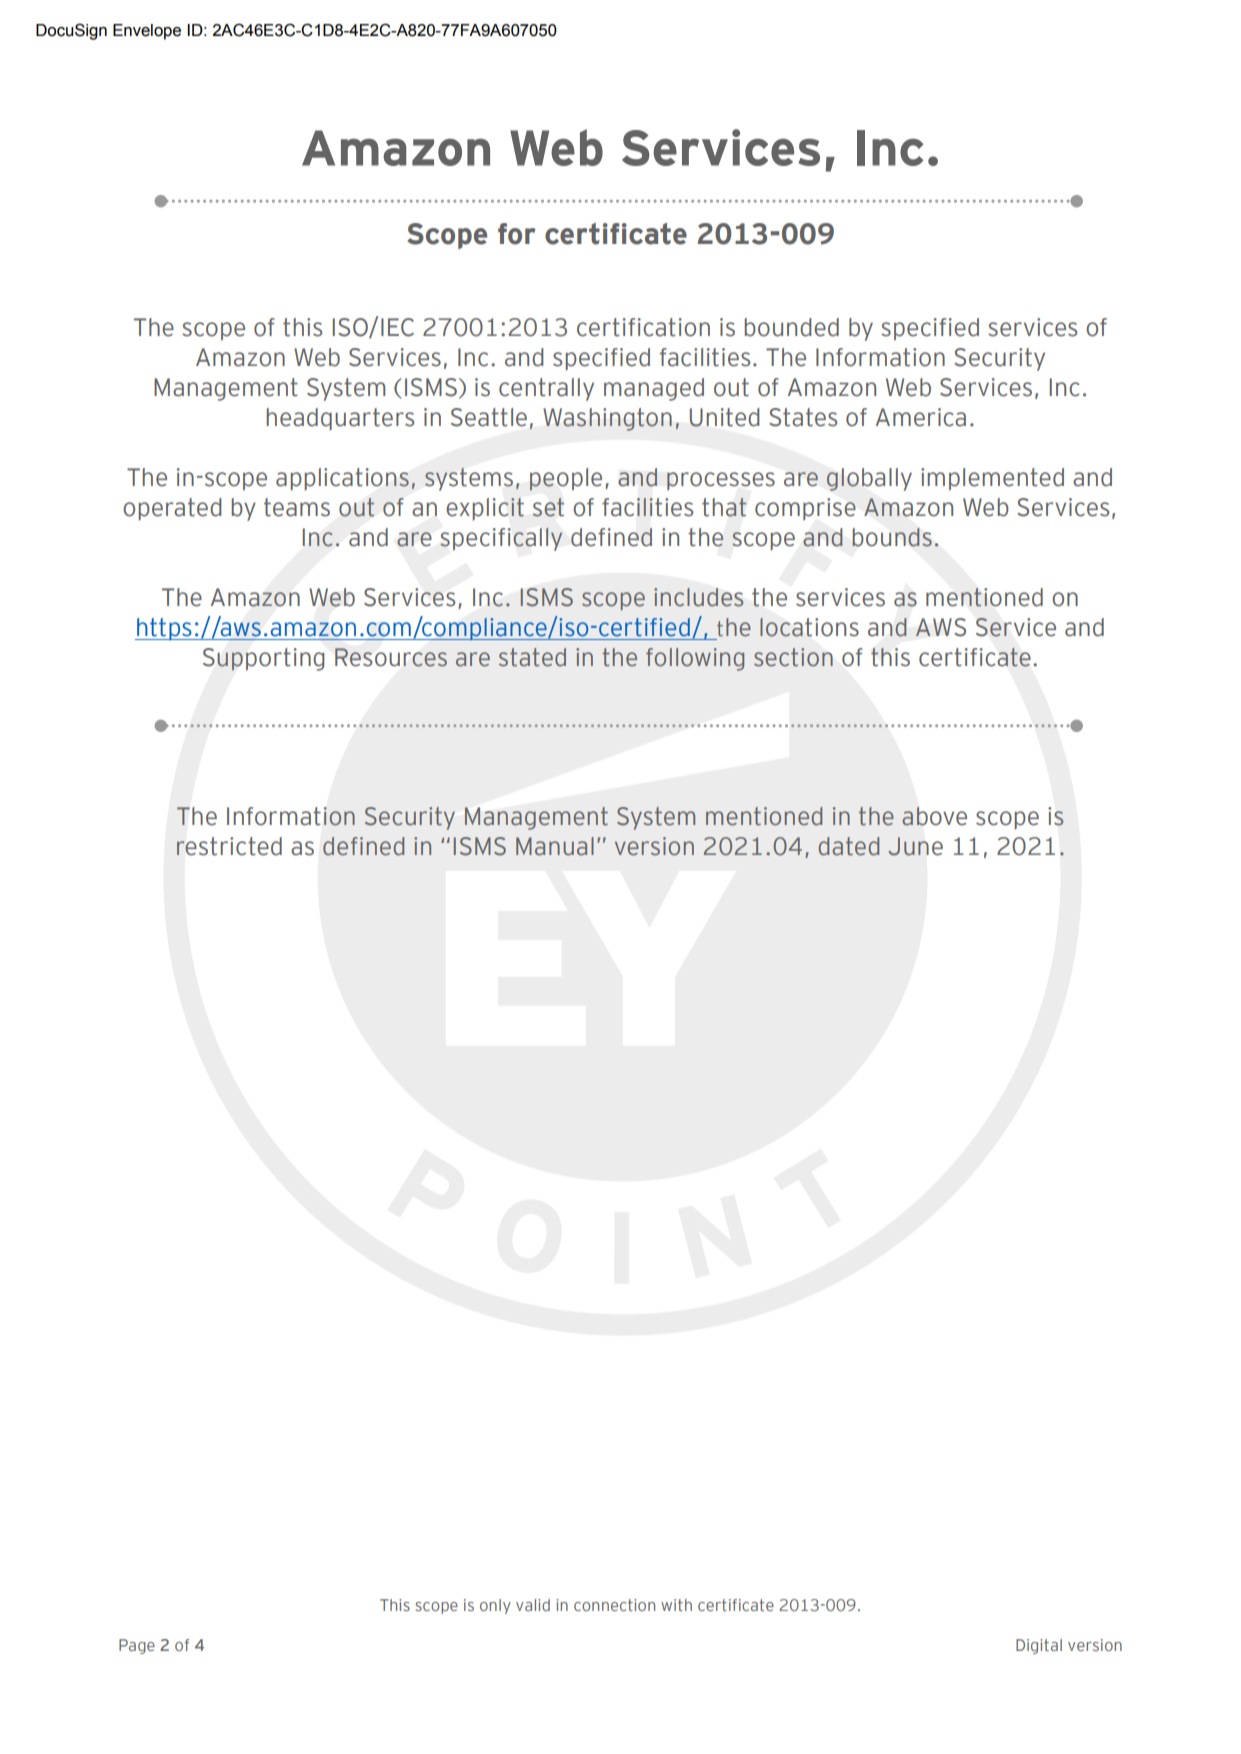  What do you see at coordinates (849, 846) in the screenshot?
I see `dated` at bounding box center [849, 846].
